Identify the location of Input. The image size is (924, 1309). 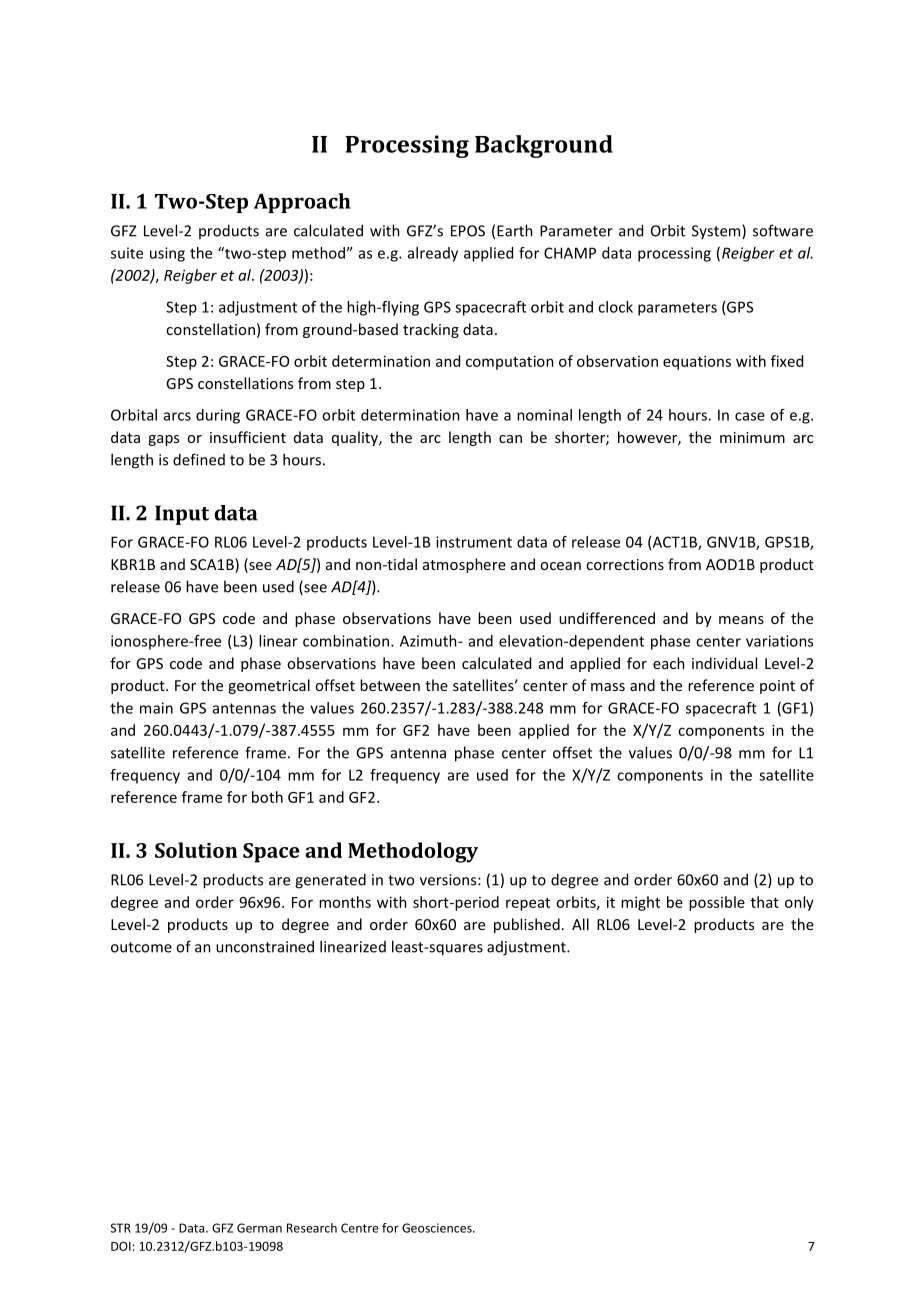
(182, 515).
